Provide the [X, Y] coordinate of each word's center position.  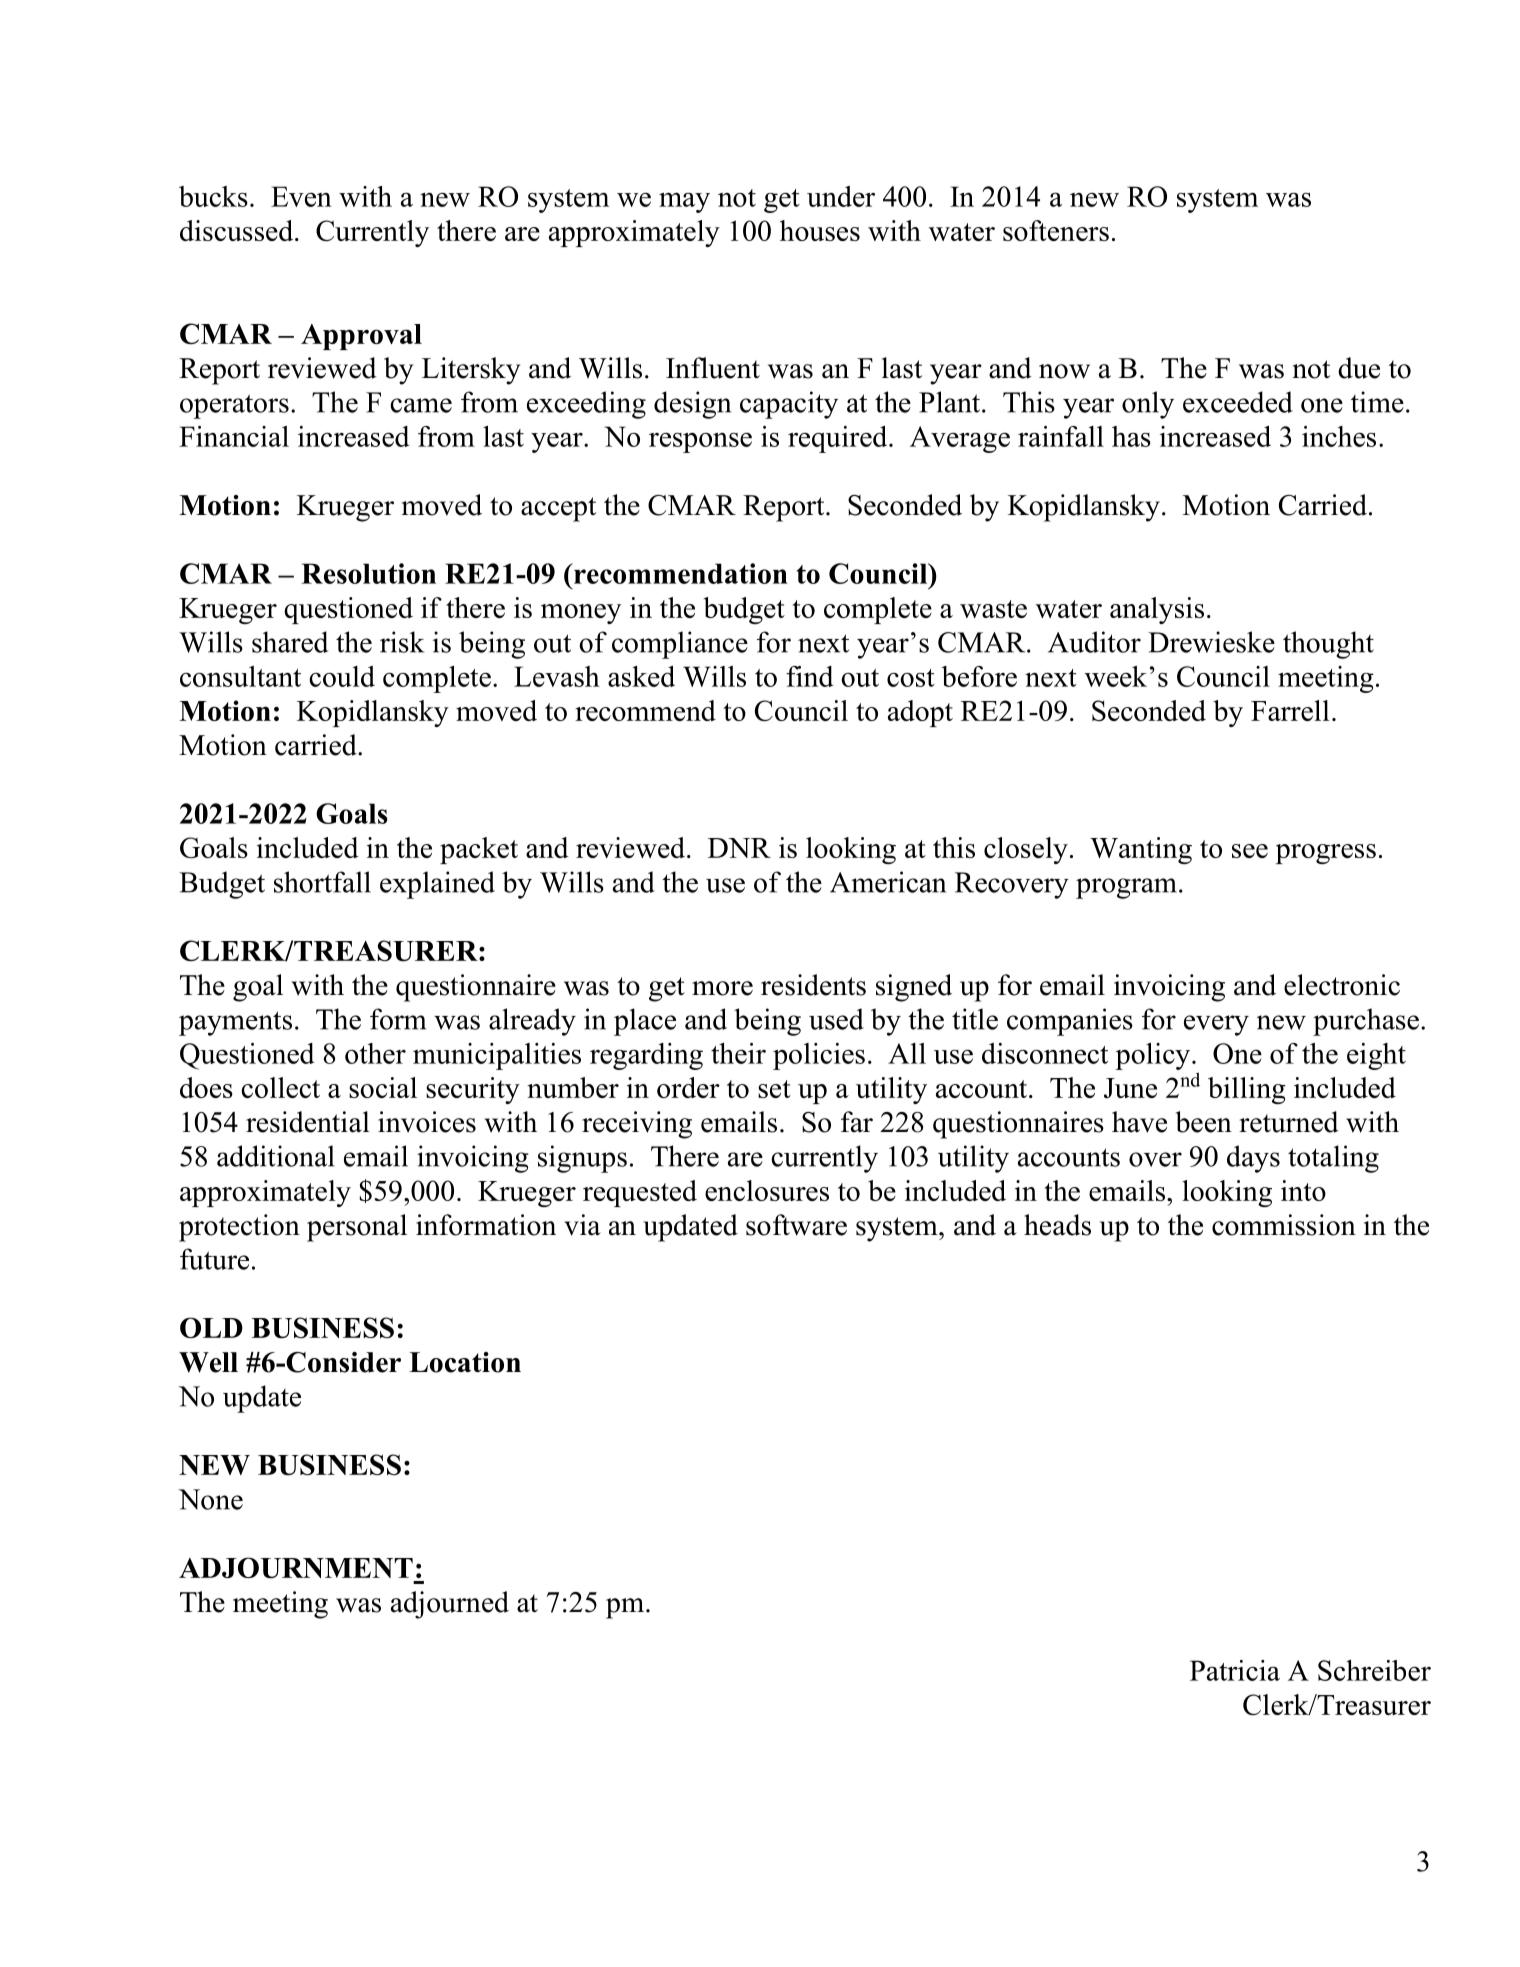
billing [1247, 1090]
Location [465, 1362]
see [1250, 851]
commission [1284, 1225]
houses [820, 230]
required [839, 439]
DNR [739, 848]
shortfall [322, 882]
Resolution [368, 573]
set [774, 1089]
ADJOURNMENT [296, 1568]
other [375, 1053]
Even [301, 196]
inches [1339, 436]
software [796, 1225]
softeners [1056, 230]
